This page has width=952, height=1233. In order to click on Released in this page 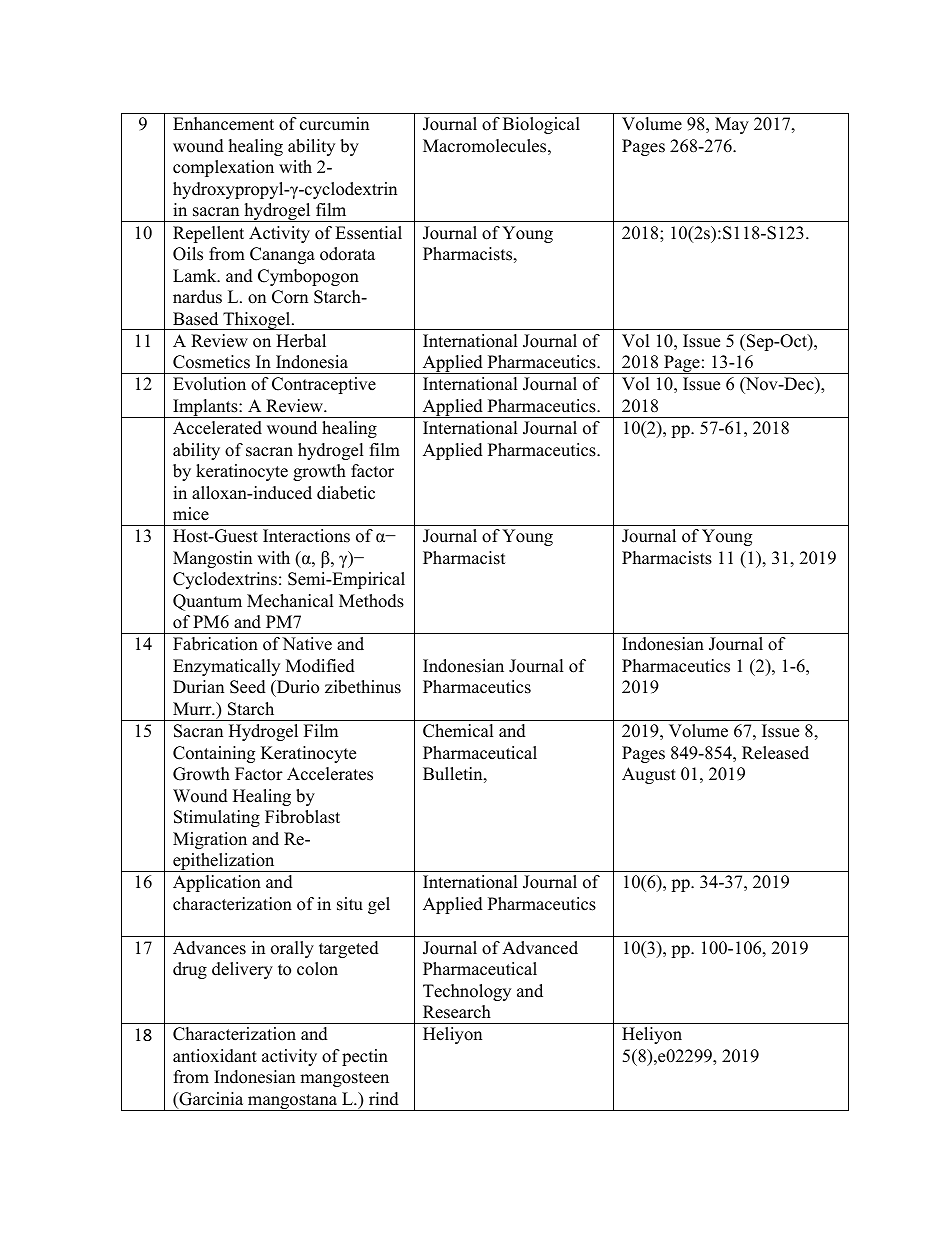, I will do `click(775, 753)`.
